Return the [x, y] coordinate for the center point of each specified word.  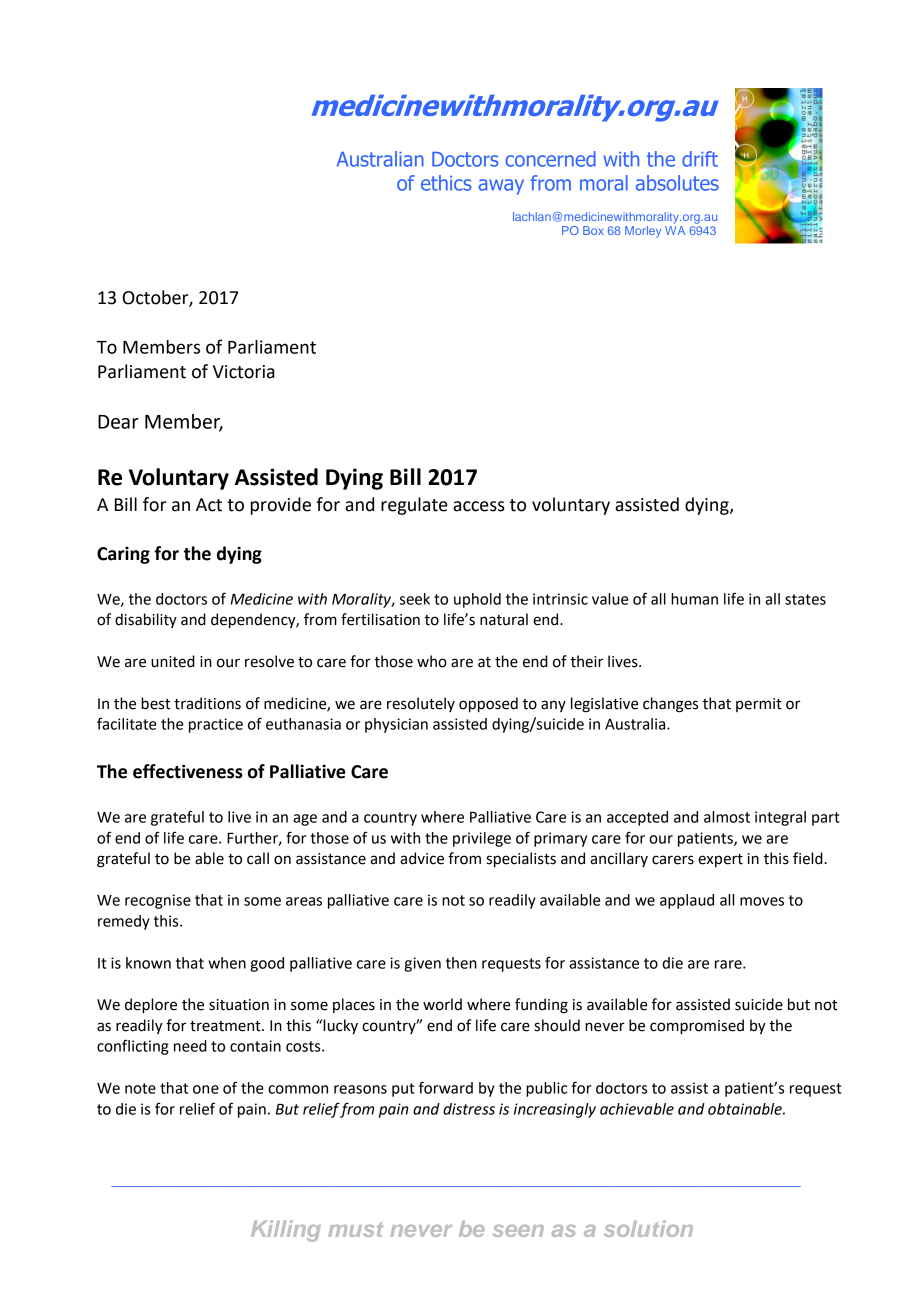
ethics [446, 183]
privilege [482, 839]
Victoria [244, 372]
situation [239, 1005]
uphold [477, 600]
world [442, 1004]
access [479, 506]
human [694, 599]
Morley [643, 232]
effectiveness [188, 771]
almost [727, 817]
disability [146, 620]
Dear [118, 422]
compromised [697, 1027]
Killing [286, 1231]
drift [700, 159]
